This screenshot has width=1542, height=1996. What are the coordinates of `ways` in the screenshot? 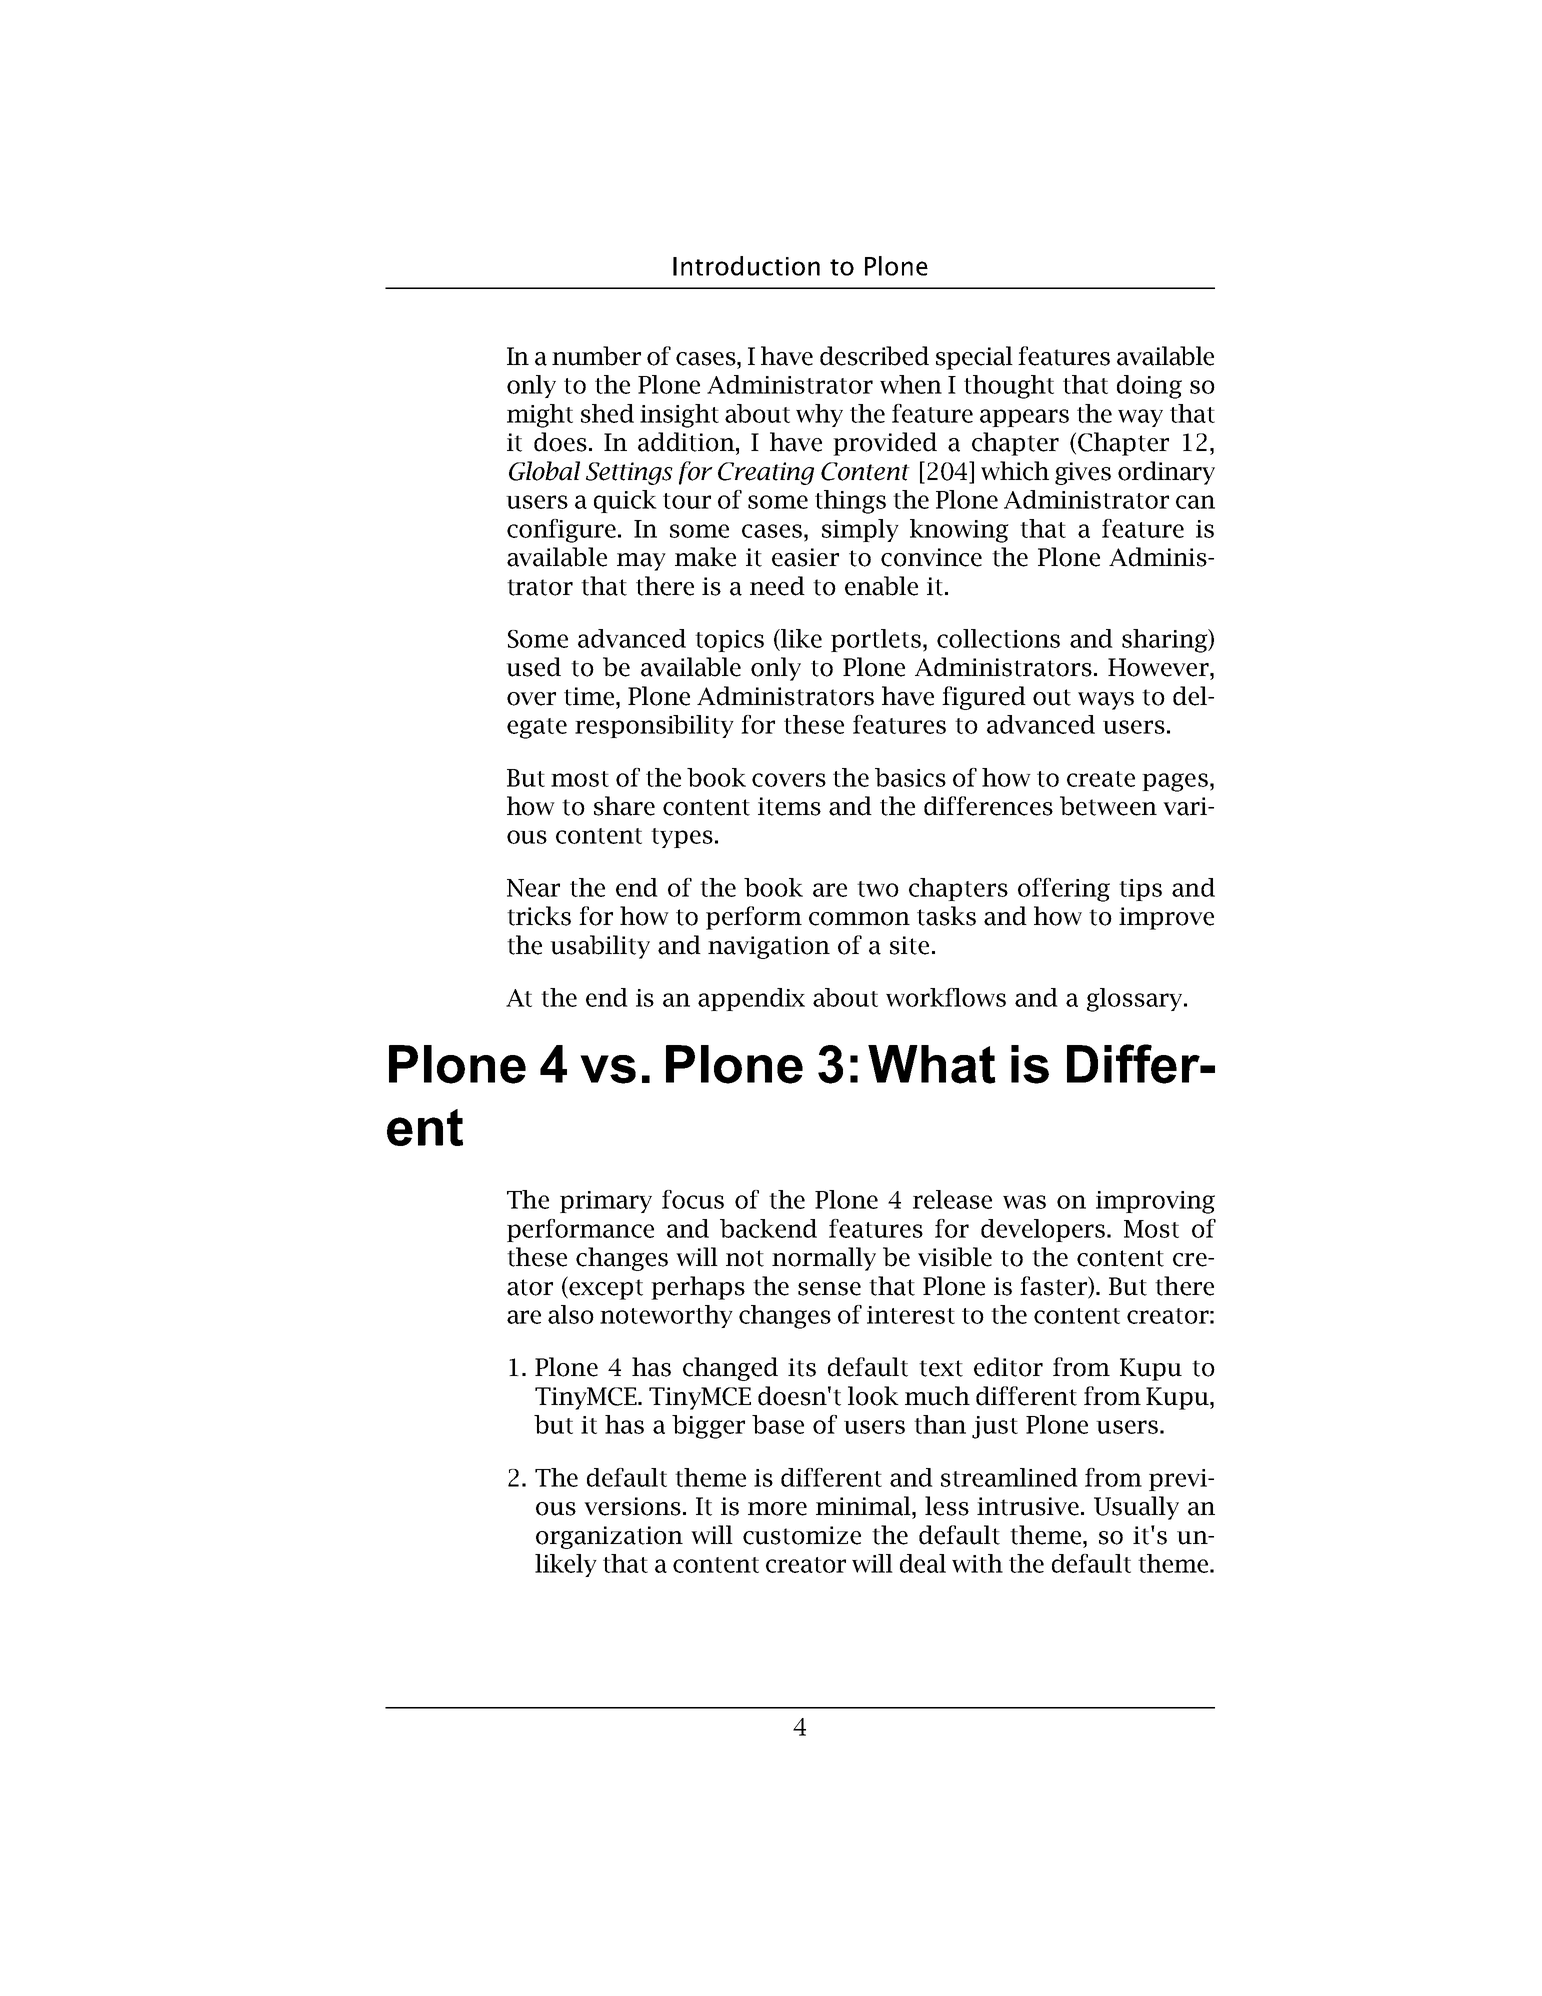 It's located at (1106, 701).
